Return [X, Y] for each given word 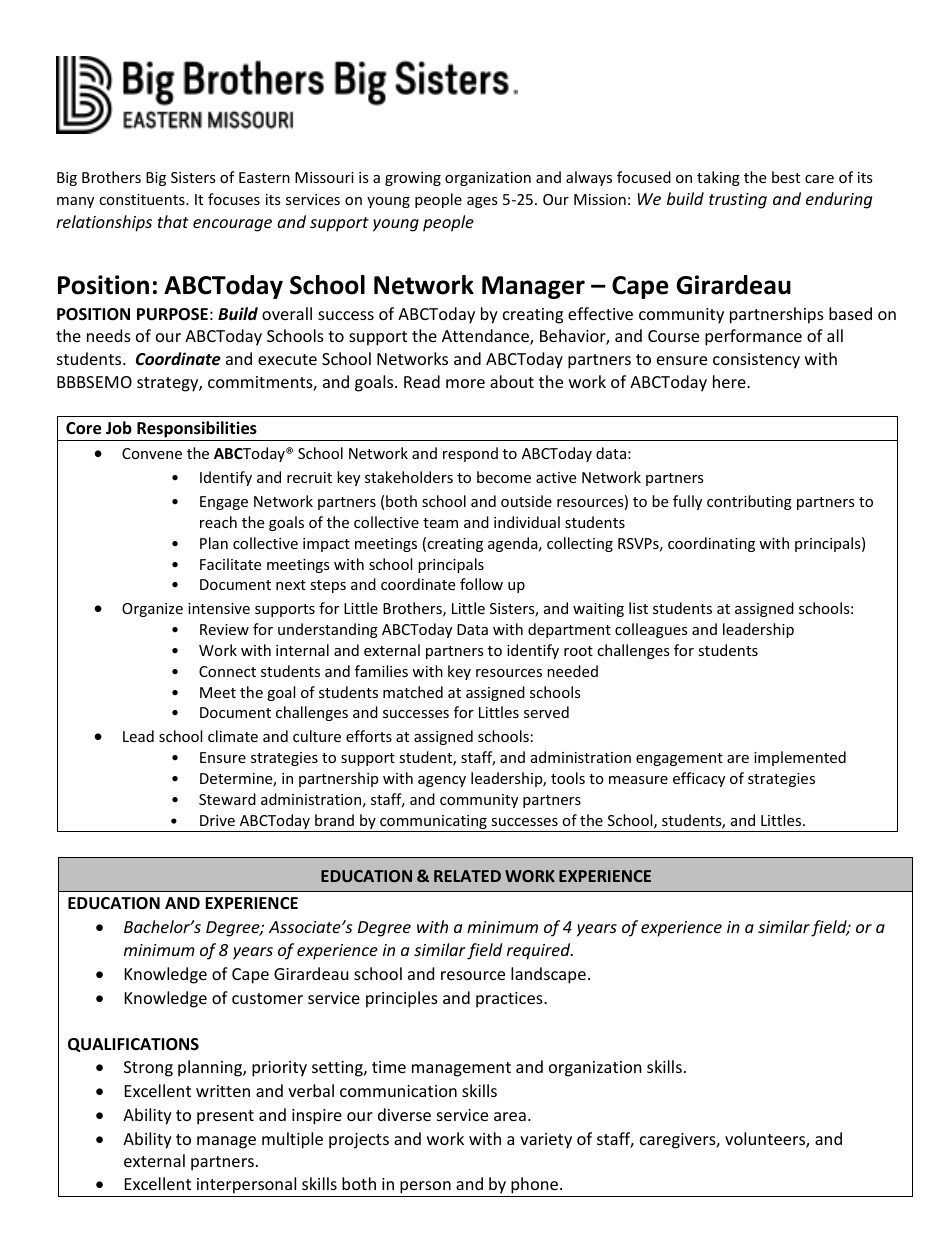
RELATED [467, 876]
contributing [749, 502]
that [173, 221]
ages [482, 202]
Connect [227, 671]
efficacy [699, 779]
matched [413, 692]
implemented [800, 758]
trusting [738, 201]
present [225, 1117]
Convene [152, 453]
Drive [217, 820]
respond [470, 454]
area [510, 1116]
